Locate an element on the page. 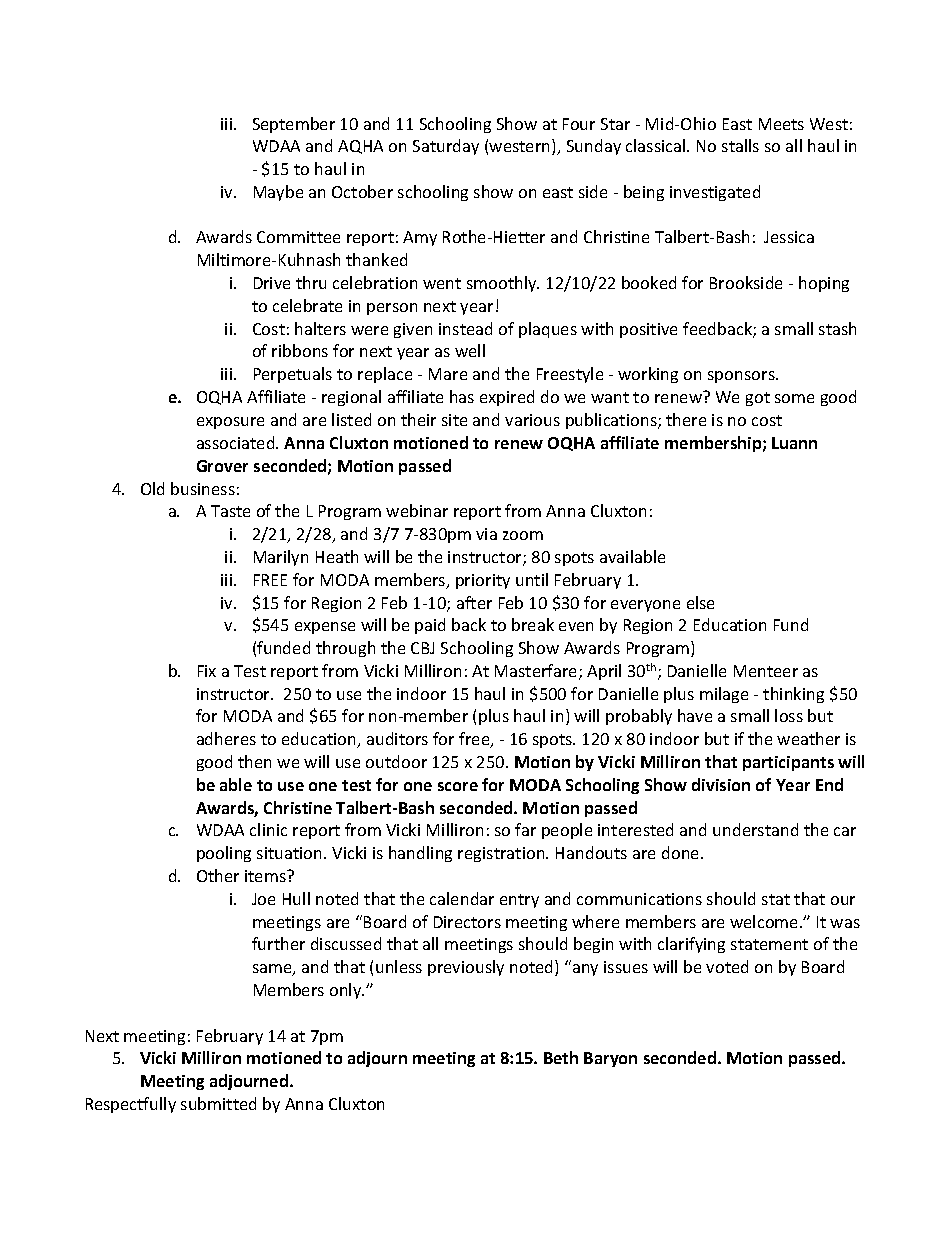  Saturday is located at coordinates (446, 147).
